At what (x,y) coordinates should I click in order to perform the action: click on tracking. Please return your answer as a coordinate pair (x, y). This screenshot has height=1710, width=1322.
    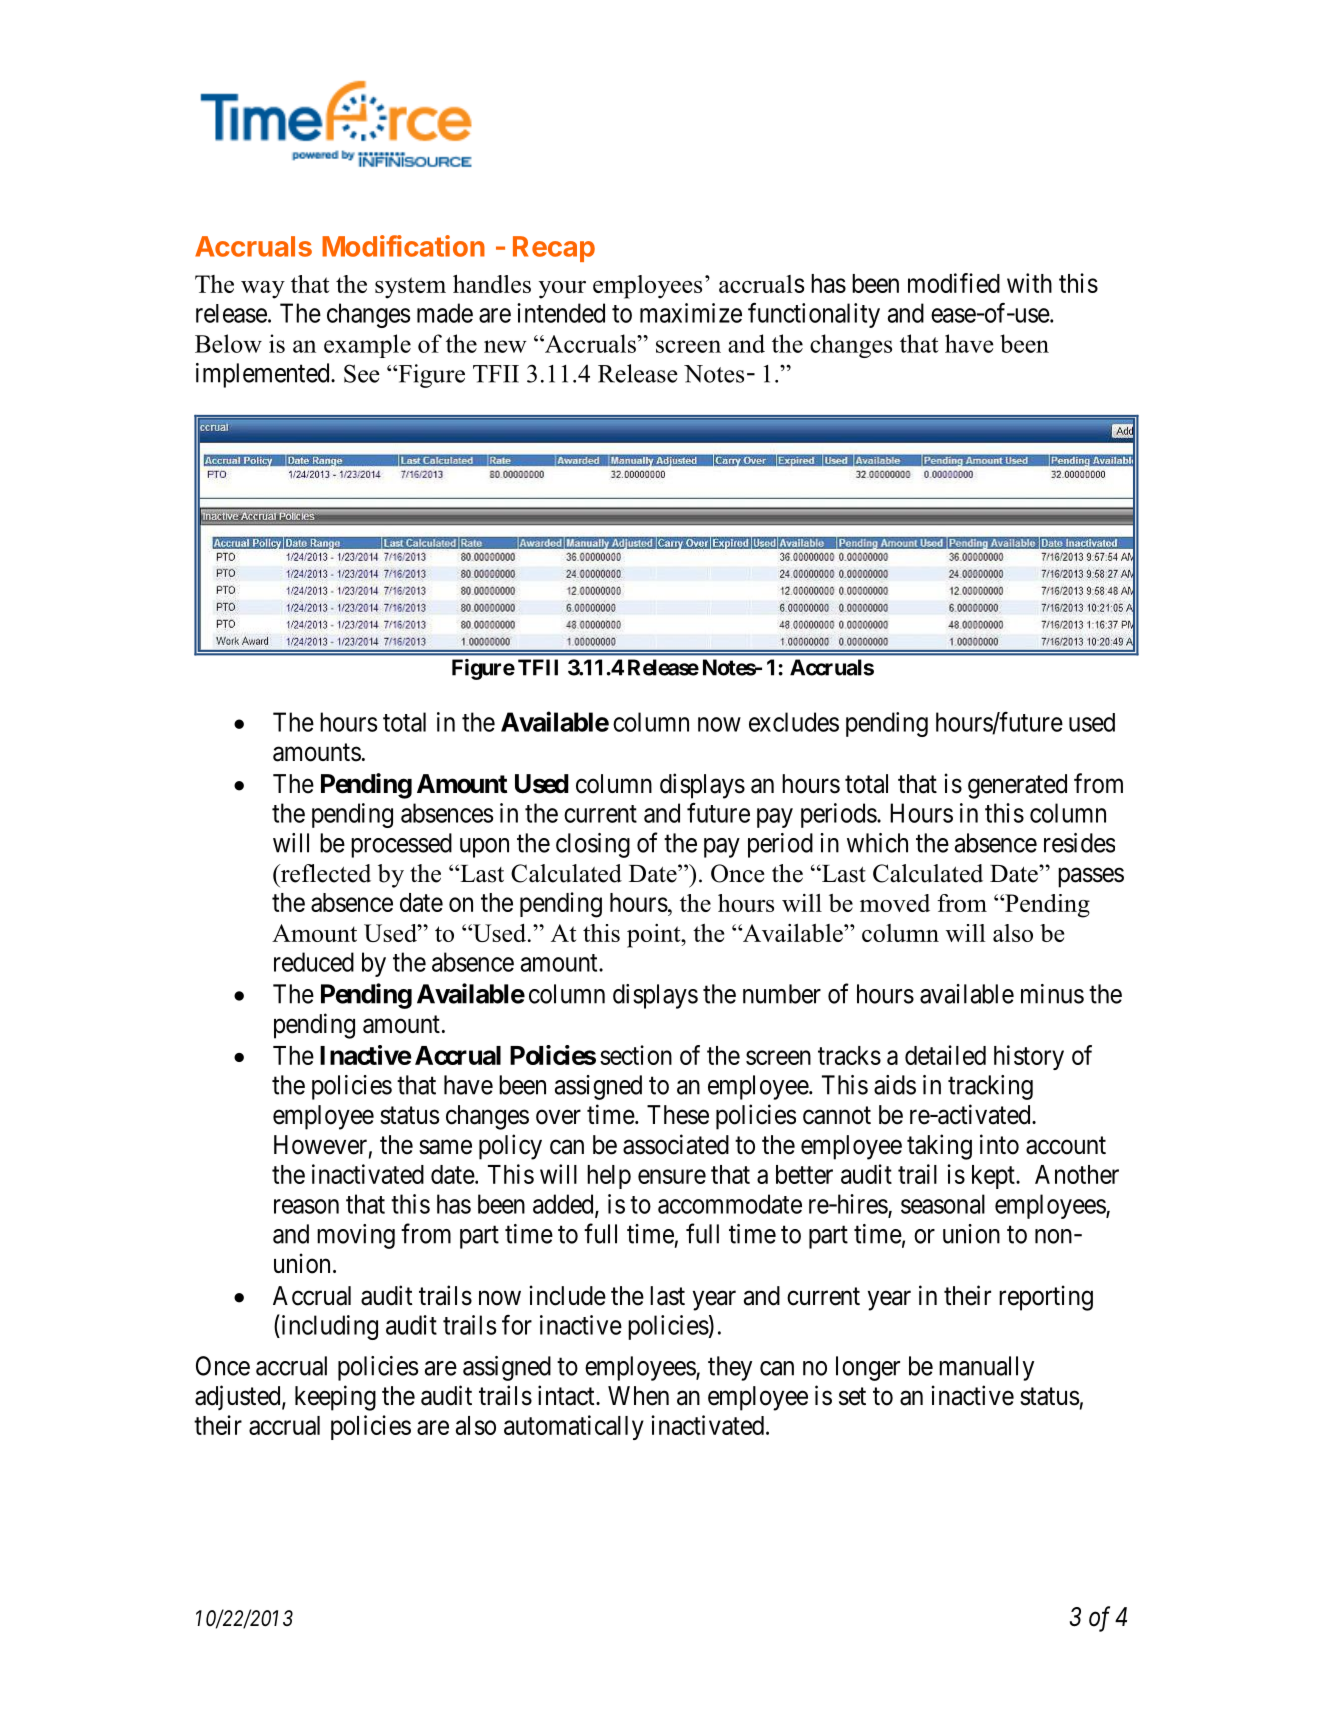
    Looking at the image, I should click on (990, 1087).
